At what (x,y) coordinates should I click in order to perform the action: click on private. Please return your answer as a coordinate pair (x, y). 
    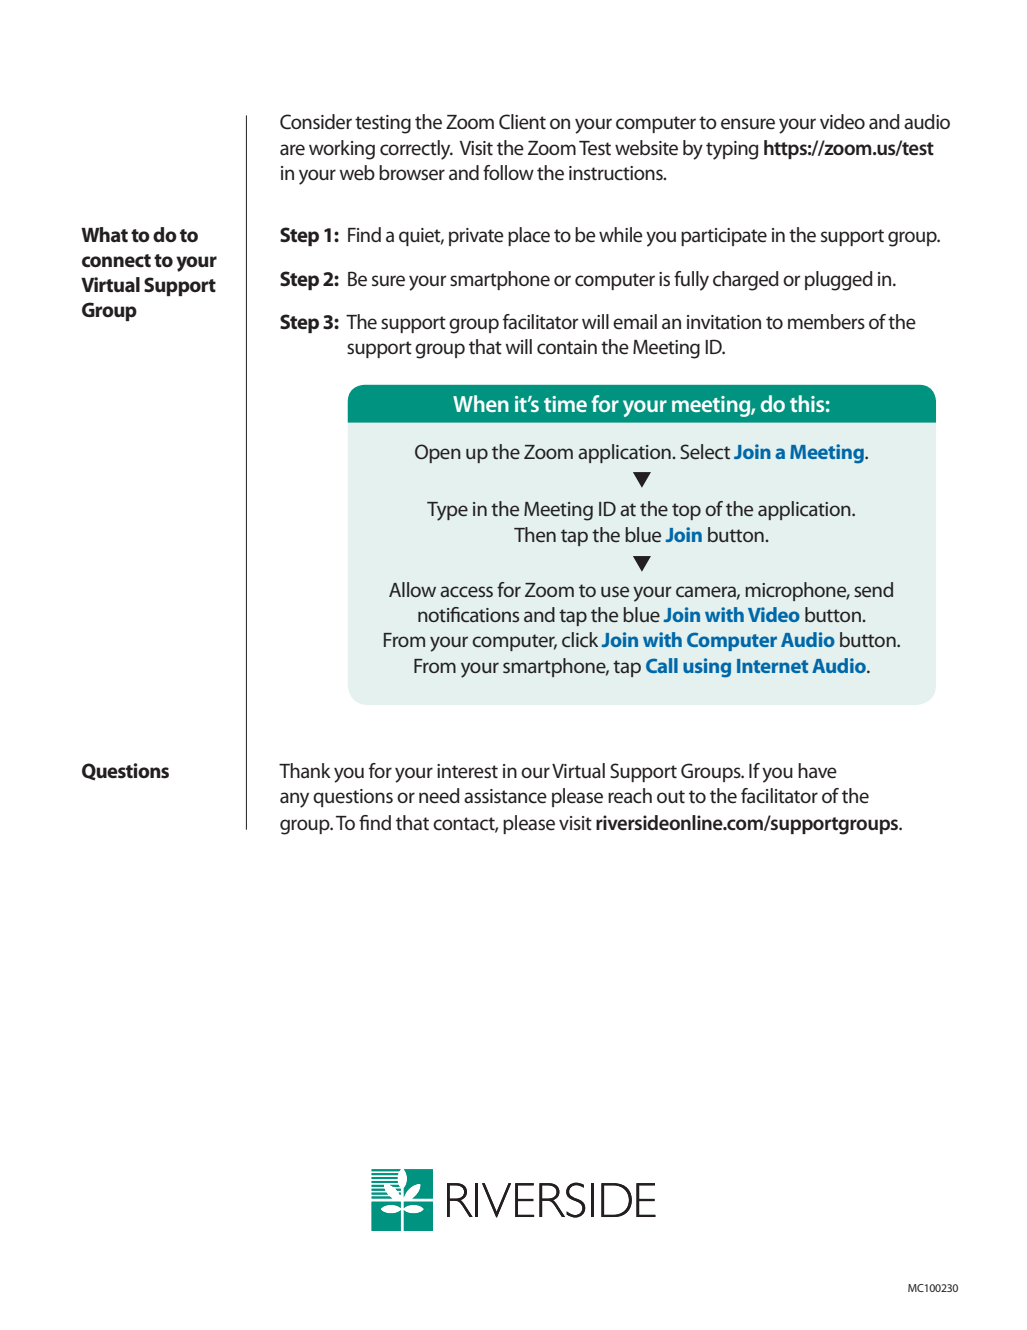
    Looking at the image, I should click on (476, 237).
